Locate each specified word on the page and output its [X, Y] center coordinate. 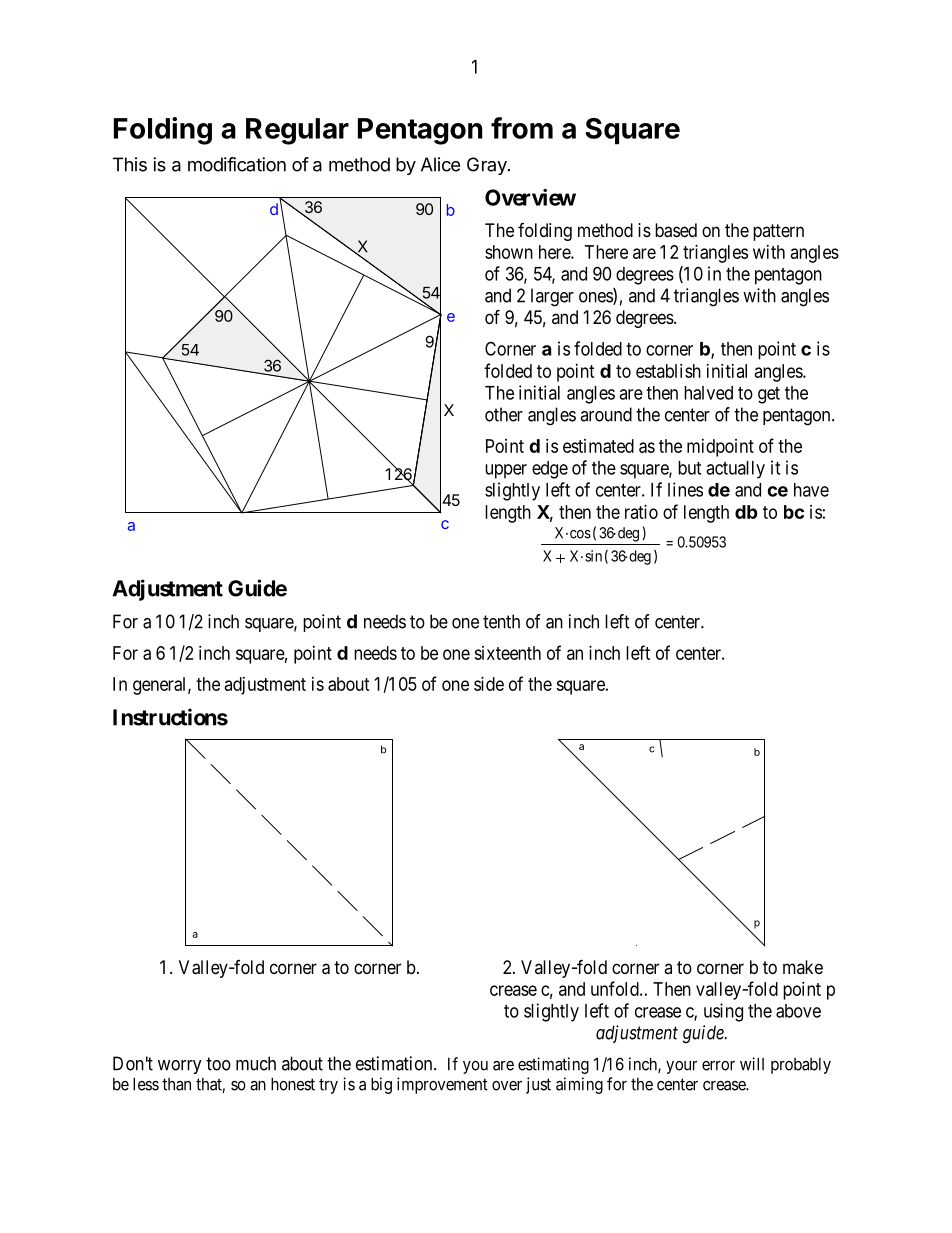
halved [708, 393]
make [803, 967]
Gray [488, 166]
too [218, 1064]
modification [237, 164]
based [676, 230]
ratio [641, 512]
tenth [501, 621]
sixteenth [507, 653]
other [504, 414]
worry [180, 1067]
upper [506, 471]
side [489, 684]
